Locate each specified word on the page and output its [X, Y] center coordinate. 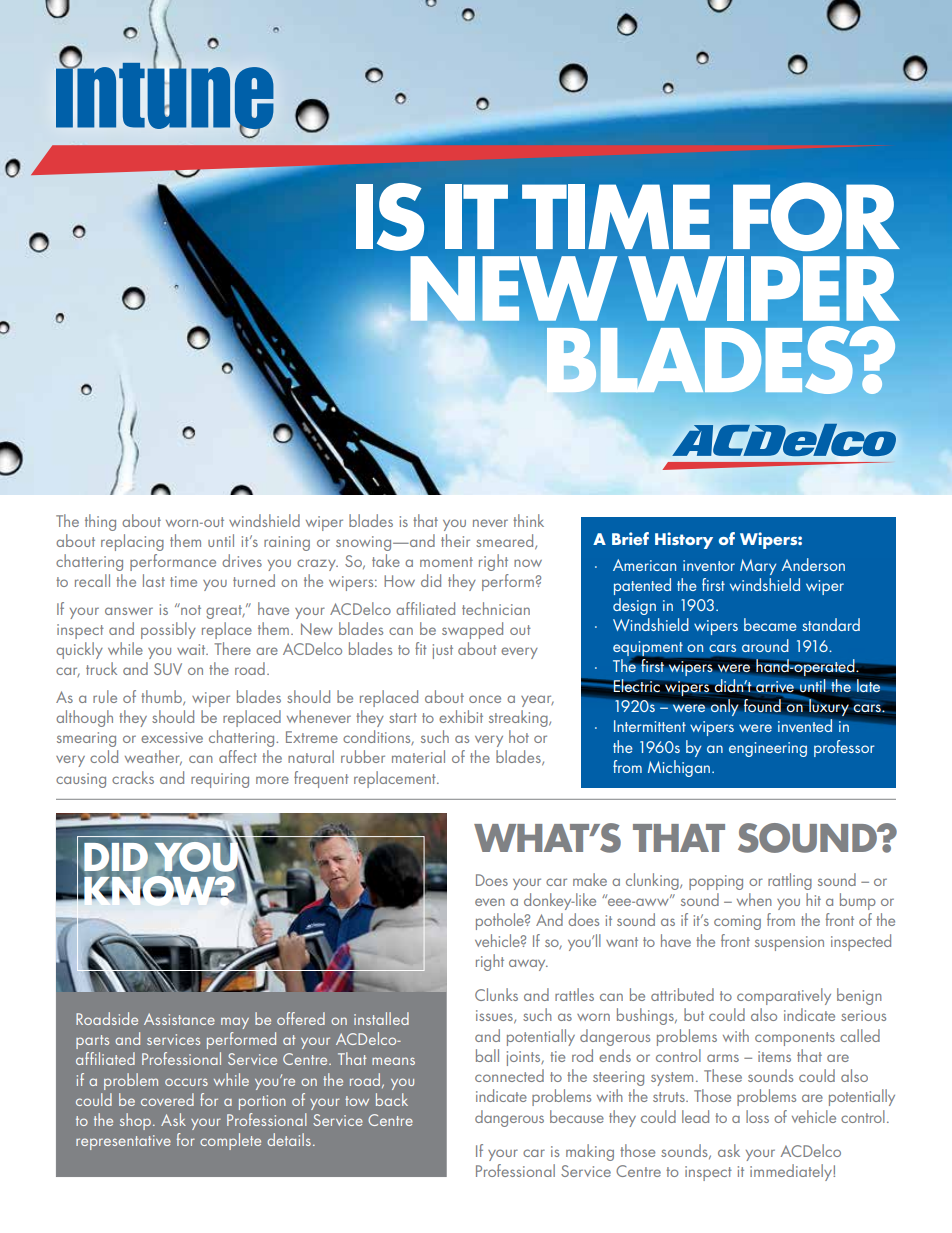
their [455, 540]
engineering [768, 749]
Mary [758, 567]
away [528, 965]
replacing [132, 542]
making [590, 1152]
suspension [789, 943]
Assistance [179, 1019]
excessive [172, 737]
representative [123, 1142]
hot [519, 736]
